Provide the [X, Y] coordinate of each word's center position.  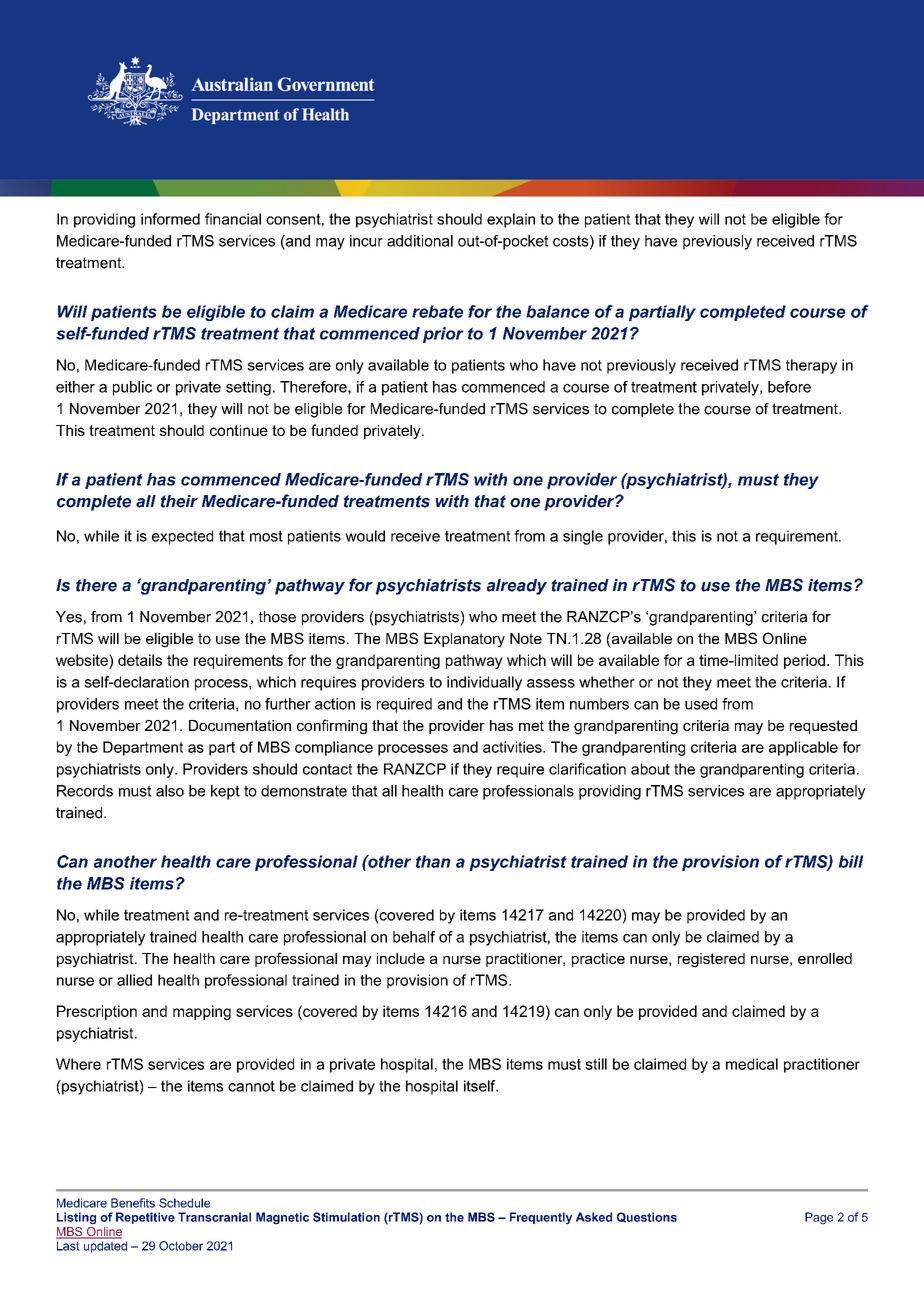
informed [170, 219]
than [433, 861]
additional [420, 241]
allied [134, 980]
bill [851, 861]
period [804, 661]
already [517, 587]
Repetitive [145, 1218]
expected [182, 537]
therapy [811, 366]
